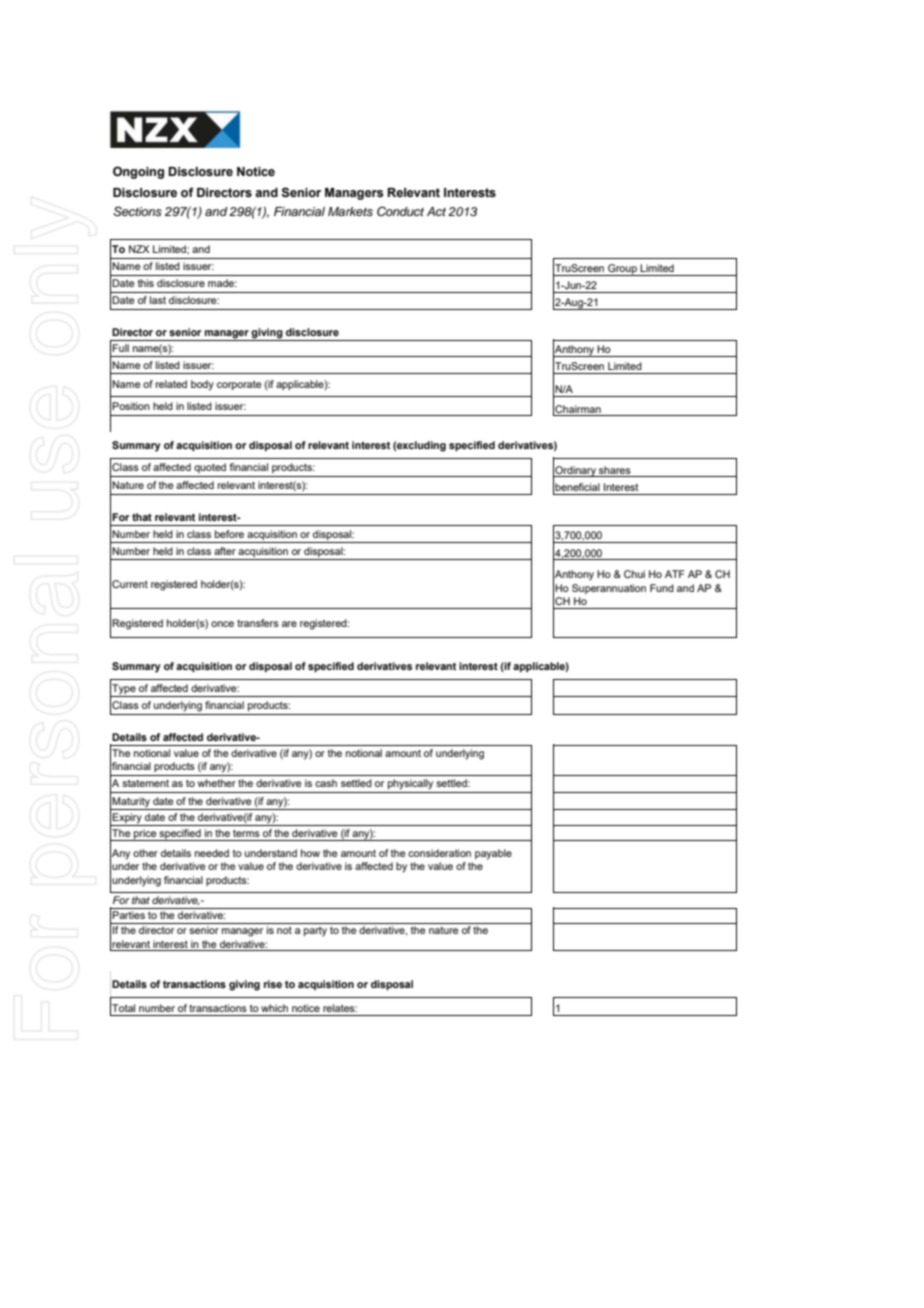 The image size is (924, 1308). I want to click on beneficial, so click(577, 487).
